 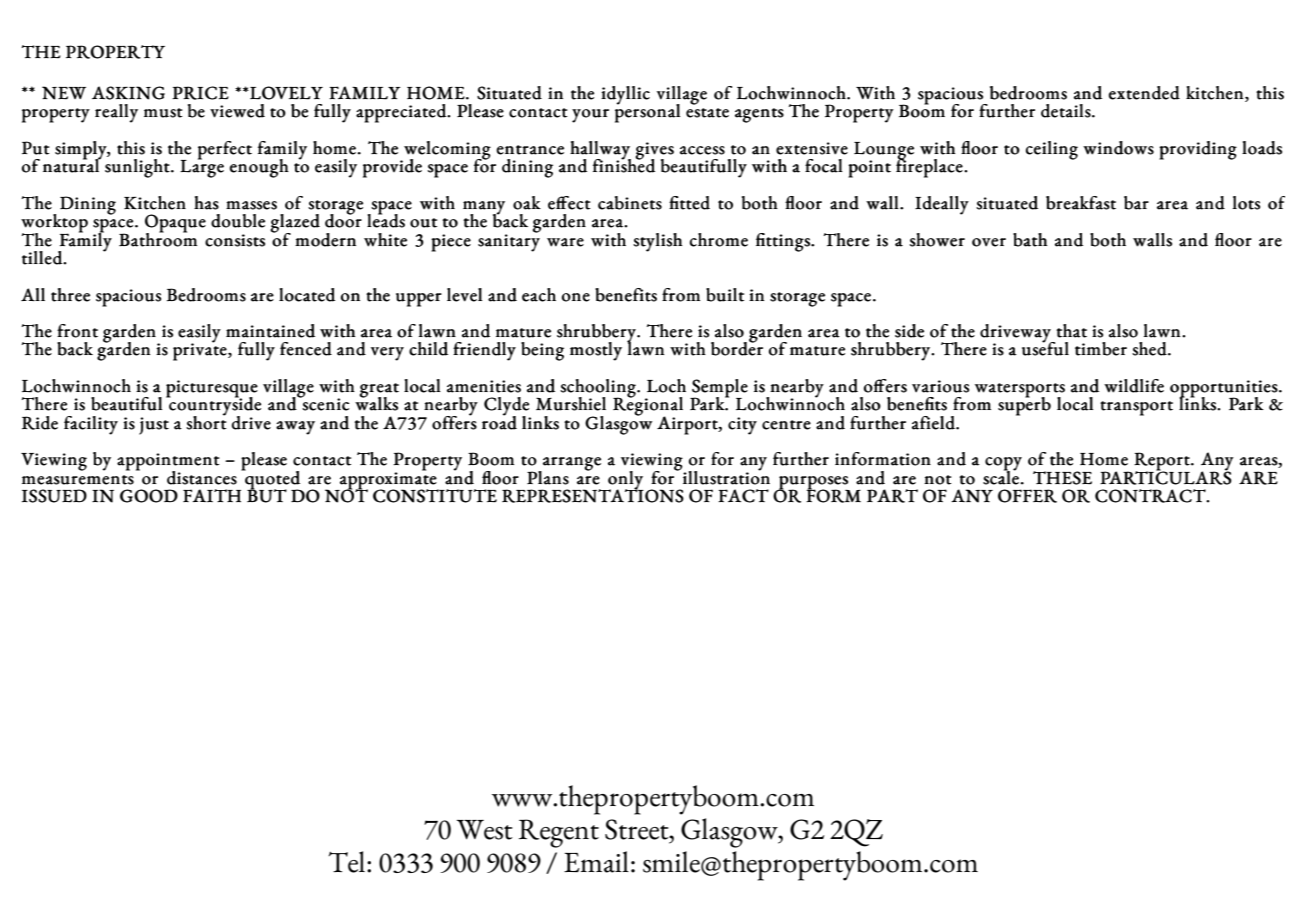 What do you see at coordinates (1067, 111) in the screenshot?
I see `details` at bounding box center [1067, 111].
